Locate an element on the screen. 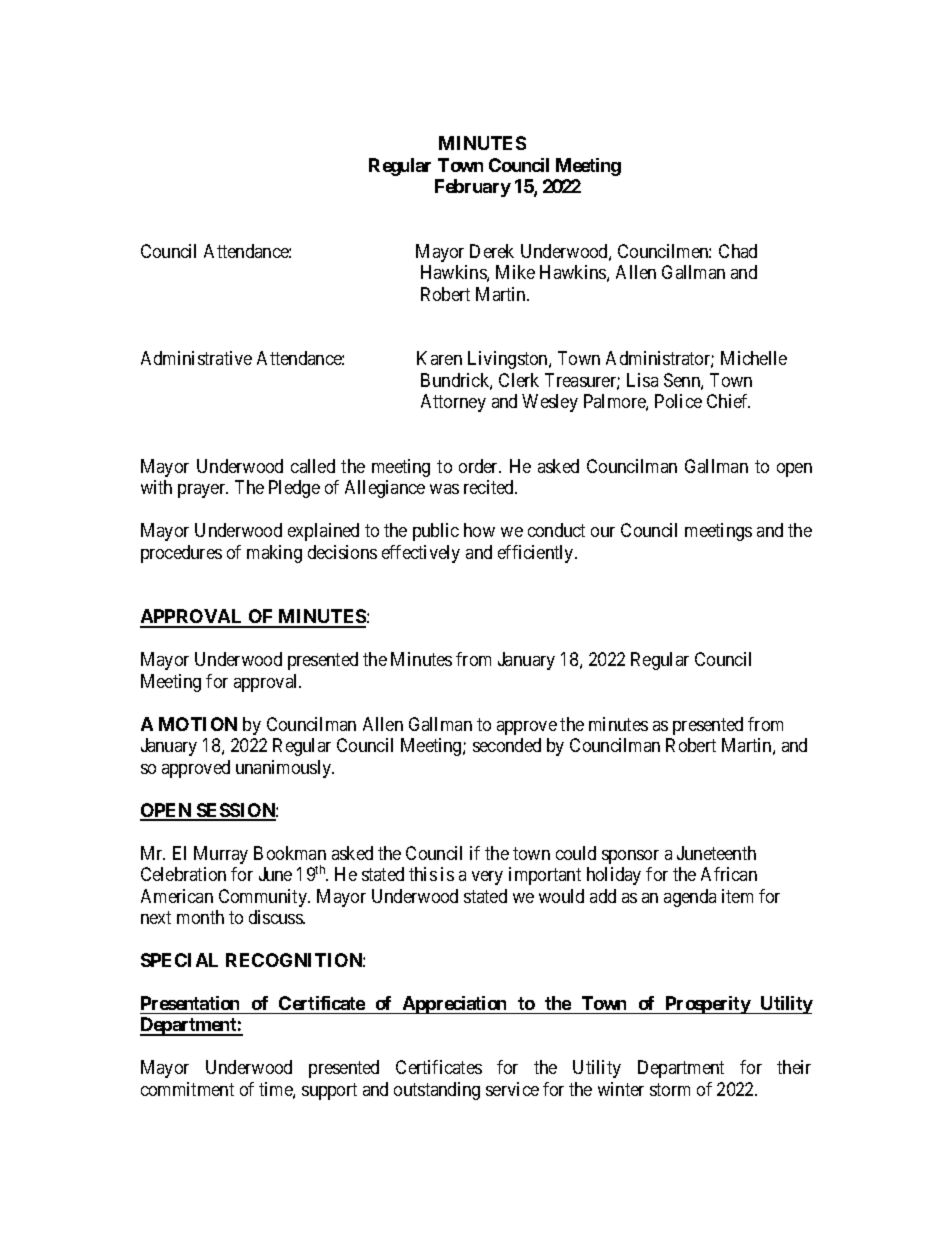 This screenshot has width=952, height=1233. service is located at coordinates (512, 1089).
